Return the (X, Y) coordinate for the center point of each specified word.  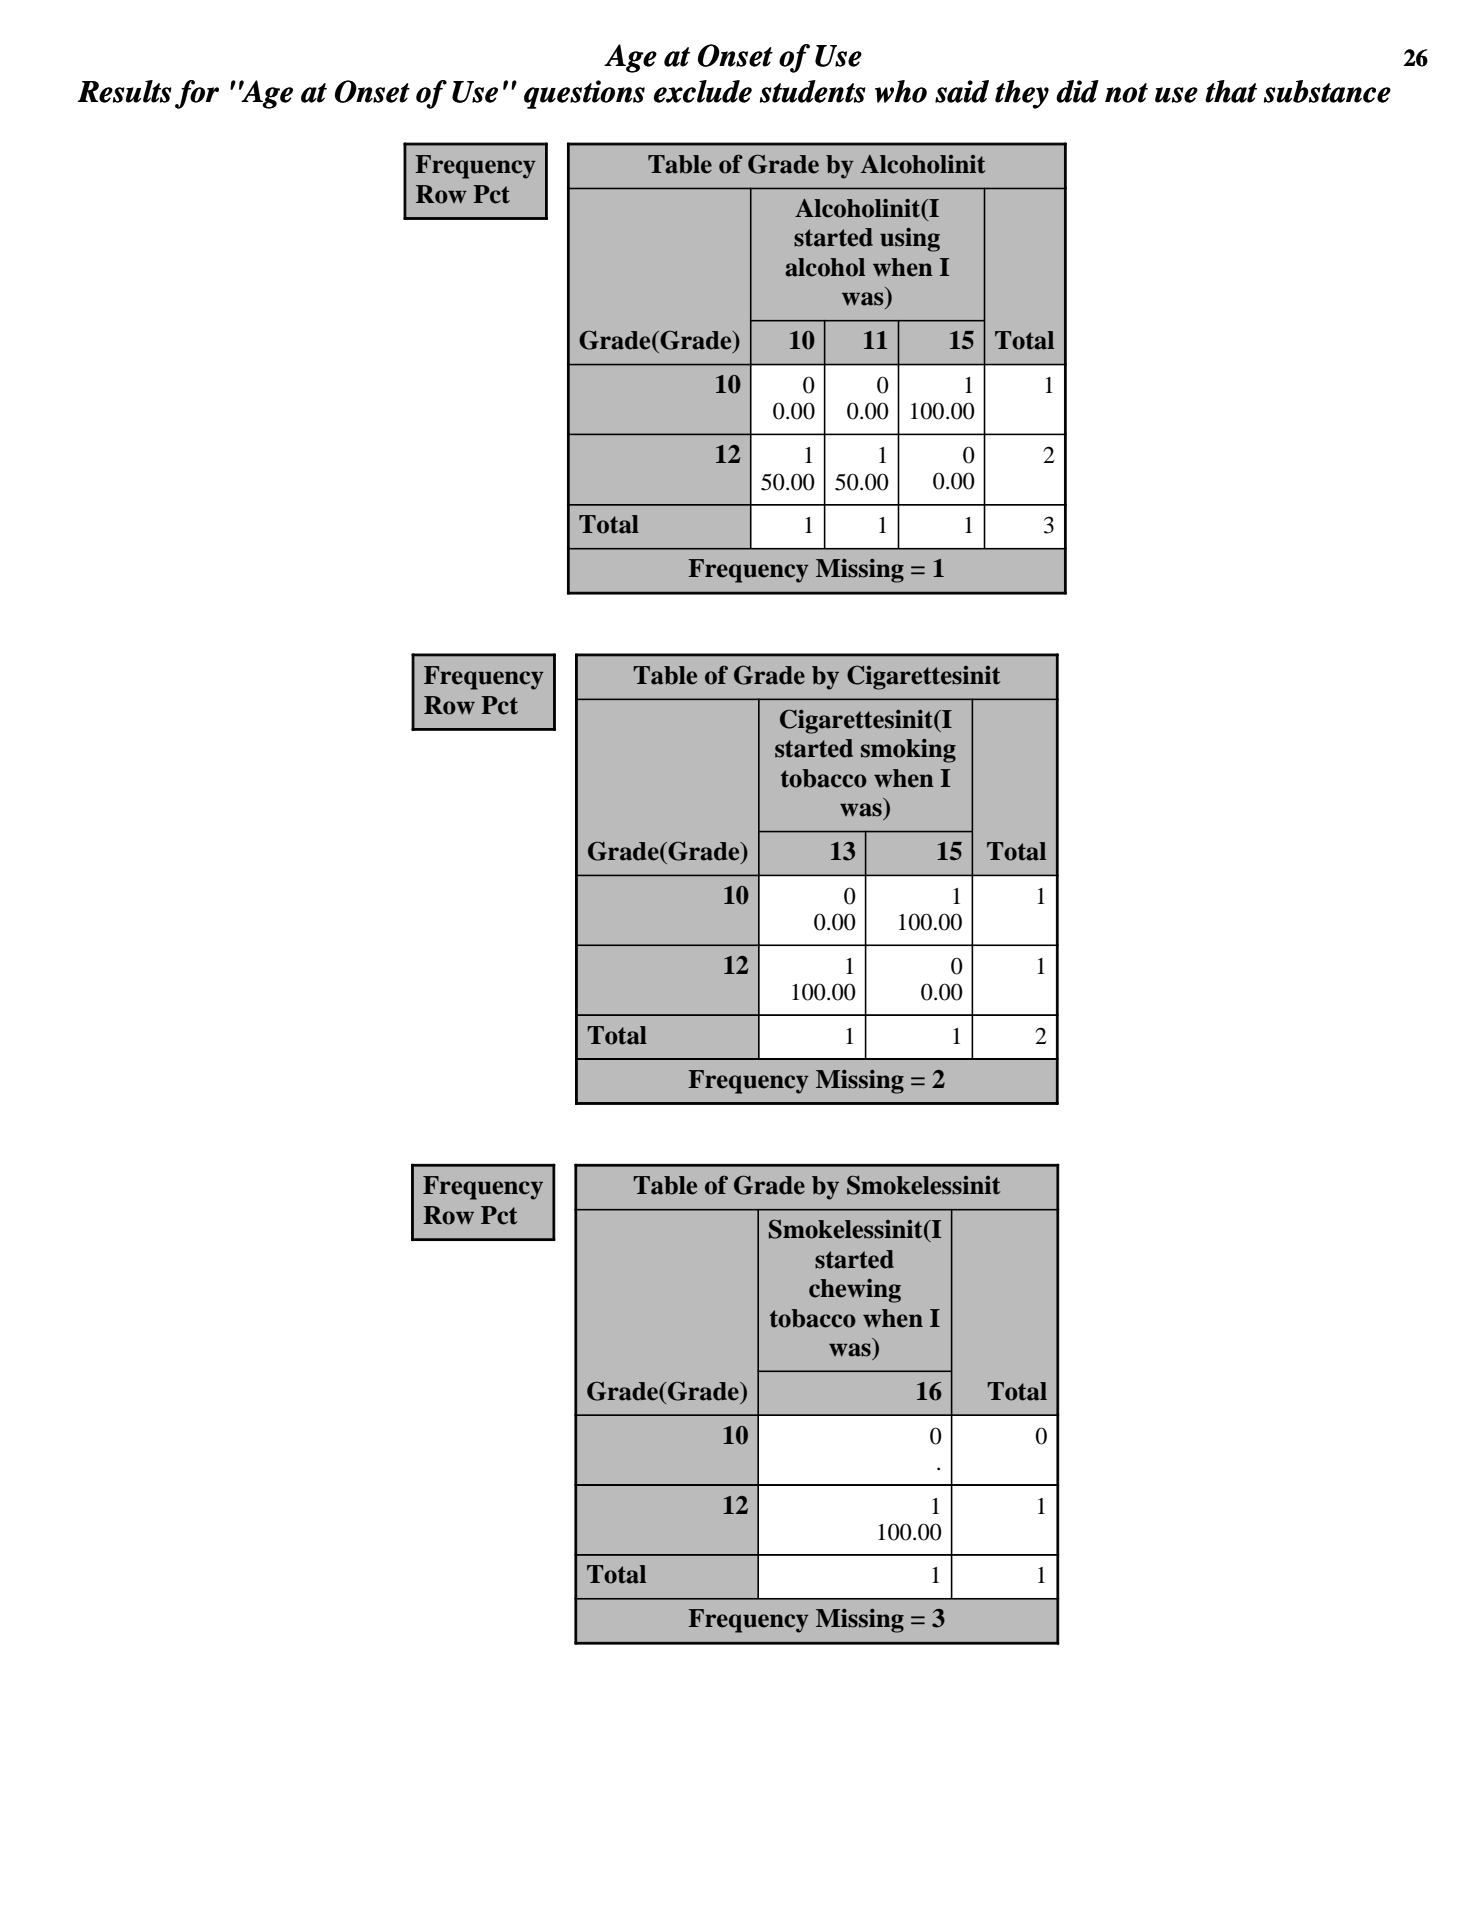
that (1231, 91)
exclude (703, 91)
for (197, 94)
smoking (908, 751)
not (1126, 93)
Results (124, 91)
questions (584, 94)
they (1022, 94)
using (910, 240)
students (813, 91)
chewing (855, 1291)
